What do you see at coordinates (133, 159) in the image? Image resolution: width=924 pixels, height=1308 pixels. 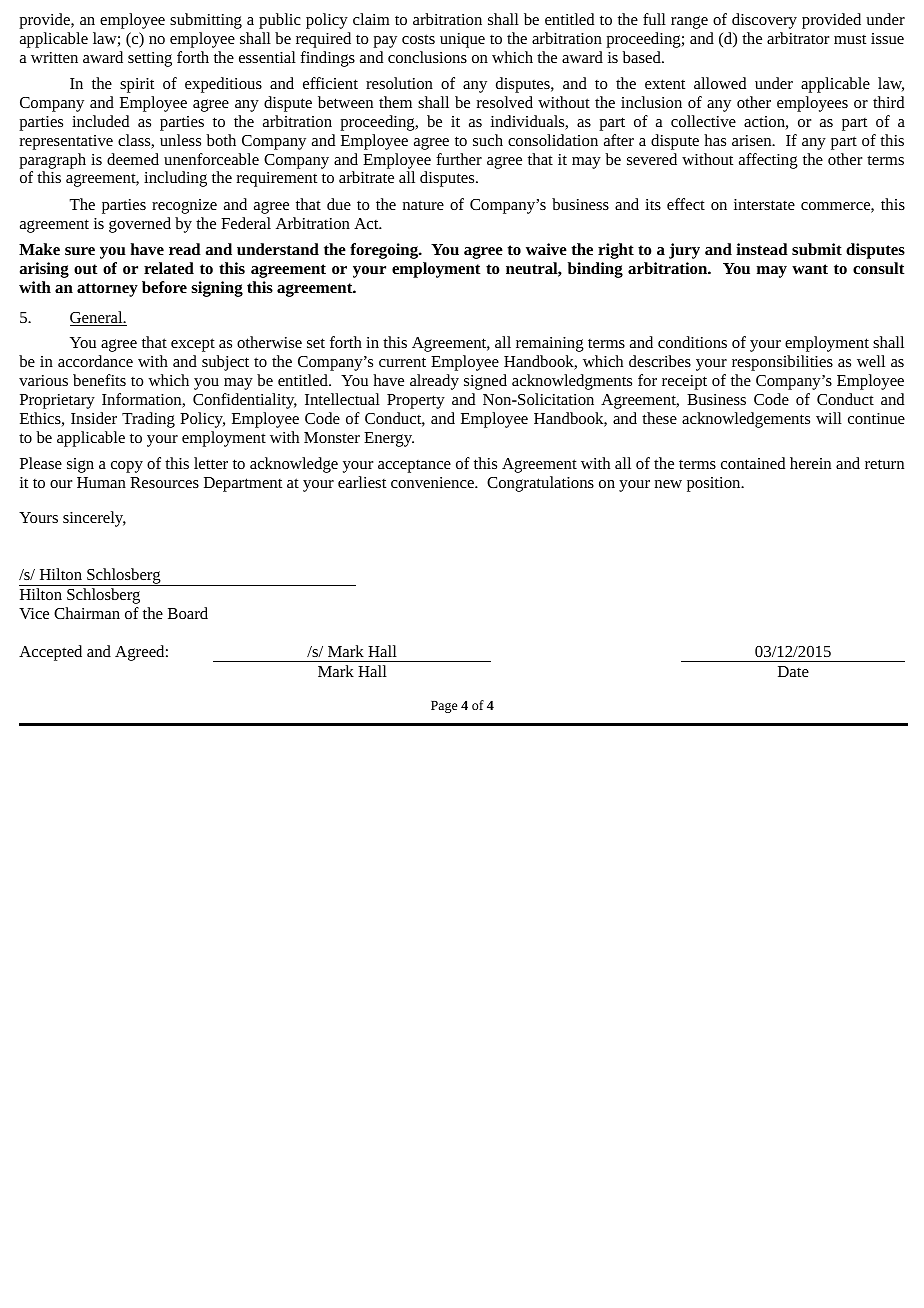 I see `deemed` at bounding box center [133, 159].
